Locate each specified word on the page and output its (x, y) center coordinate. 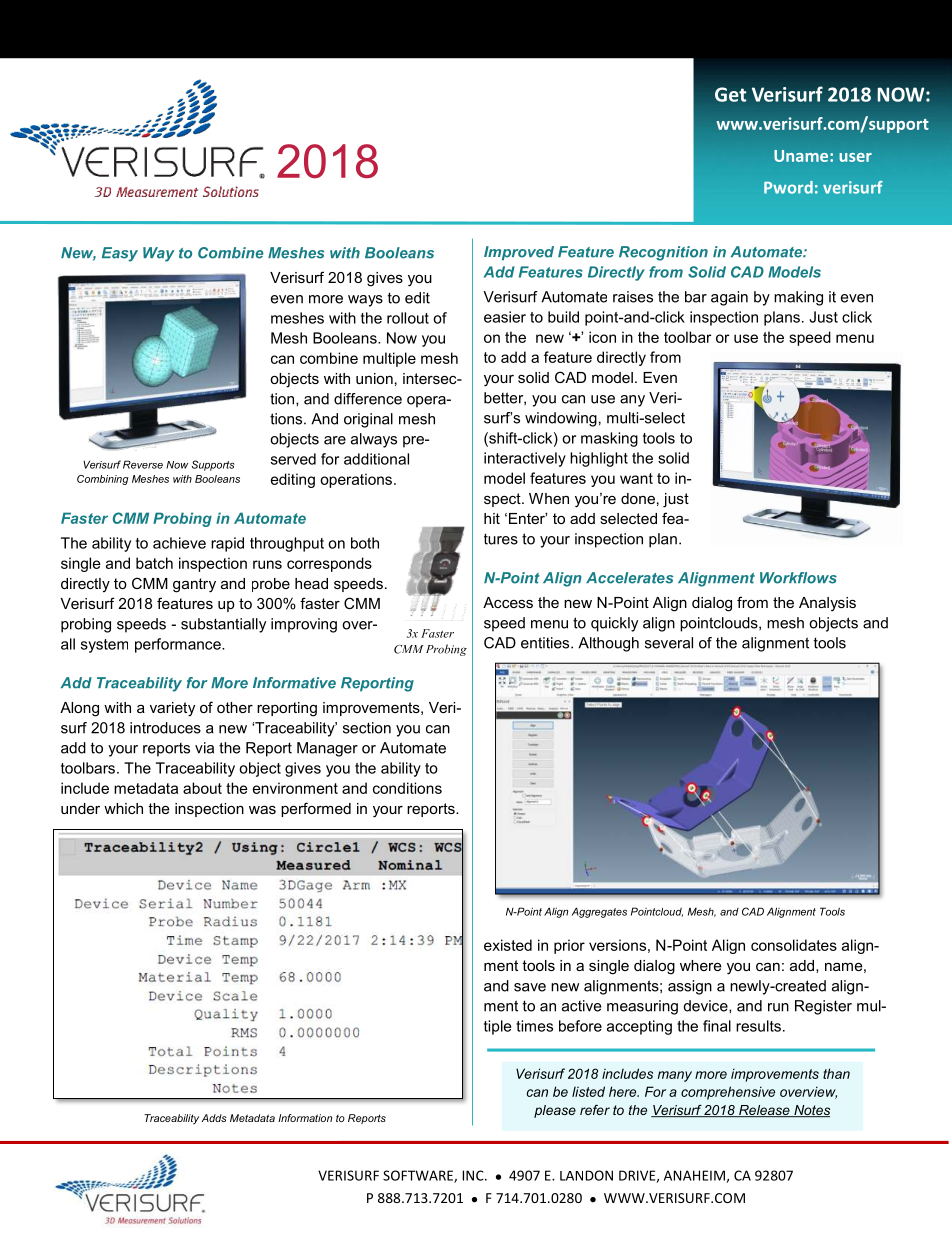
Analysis (827, 604)
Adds (214, 1118)
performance (179, 645)
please (555, 1111)
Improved (519, 253)
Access (508, 602)
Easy (120, 254)
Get (730, 94)
